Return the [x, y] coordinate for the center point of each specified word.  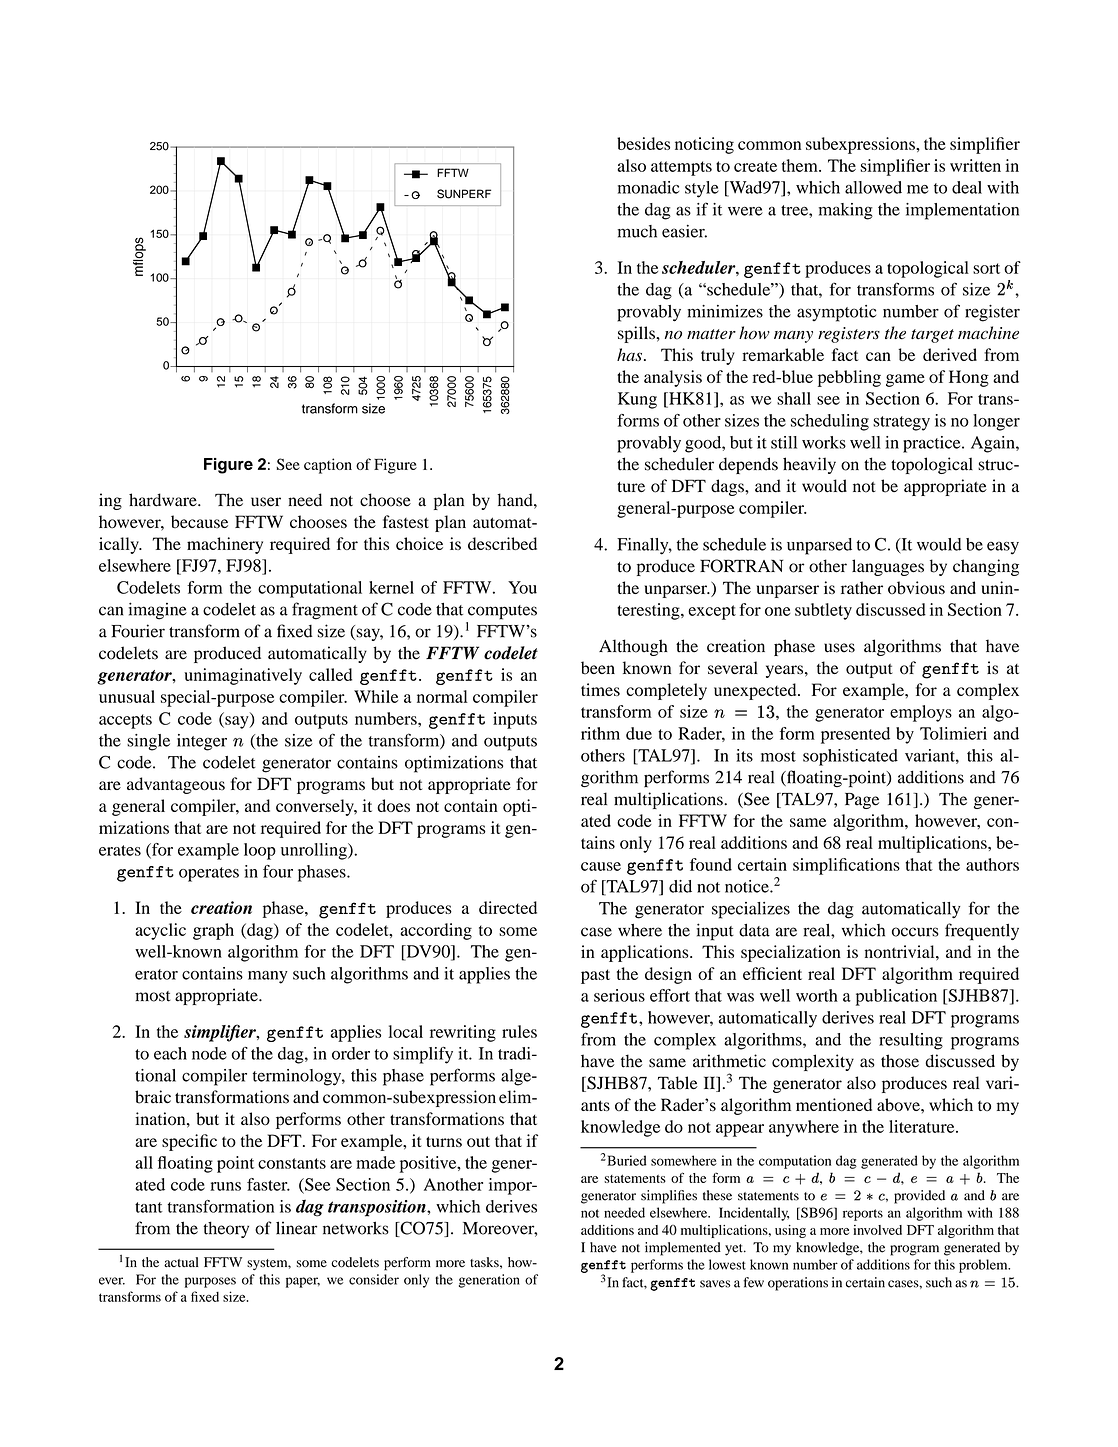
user [266, 502]
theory [226, 1229]
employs [921, 713]
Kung [637, 400]
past [595, 976]
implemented [683, 1249]
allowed [873, 187]
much [637, 231]
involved [877, 1230]
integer [202, 742]
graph [213, 931]
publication [896, 997]
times [600, 689]
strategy [901, 423]
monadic [648, 187]
